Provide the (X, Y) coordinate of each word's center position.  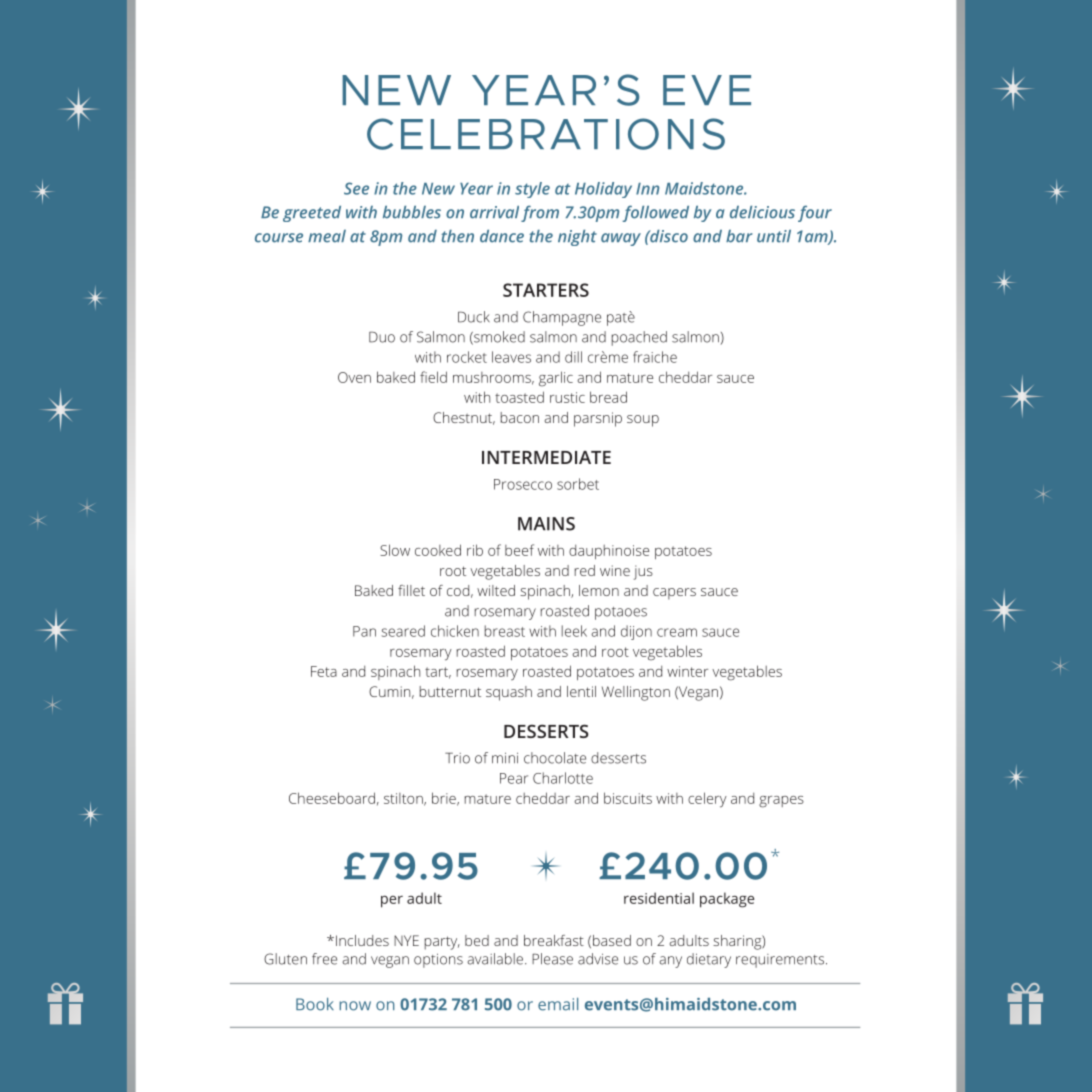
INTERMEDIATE (546, 457)
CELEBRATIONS (546, 134)
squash (509, 693)
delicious (762, 212)
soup (643, 421)
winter (687, 671)
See (356, 188)
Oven (354, 377)
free (324, 959)
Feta (324, 671)
